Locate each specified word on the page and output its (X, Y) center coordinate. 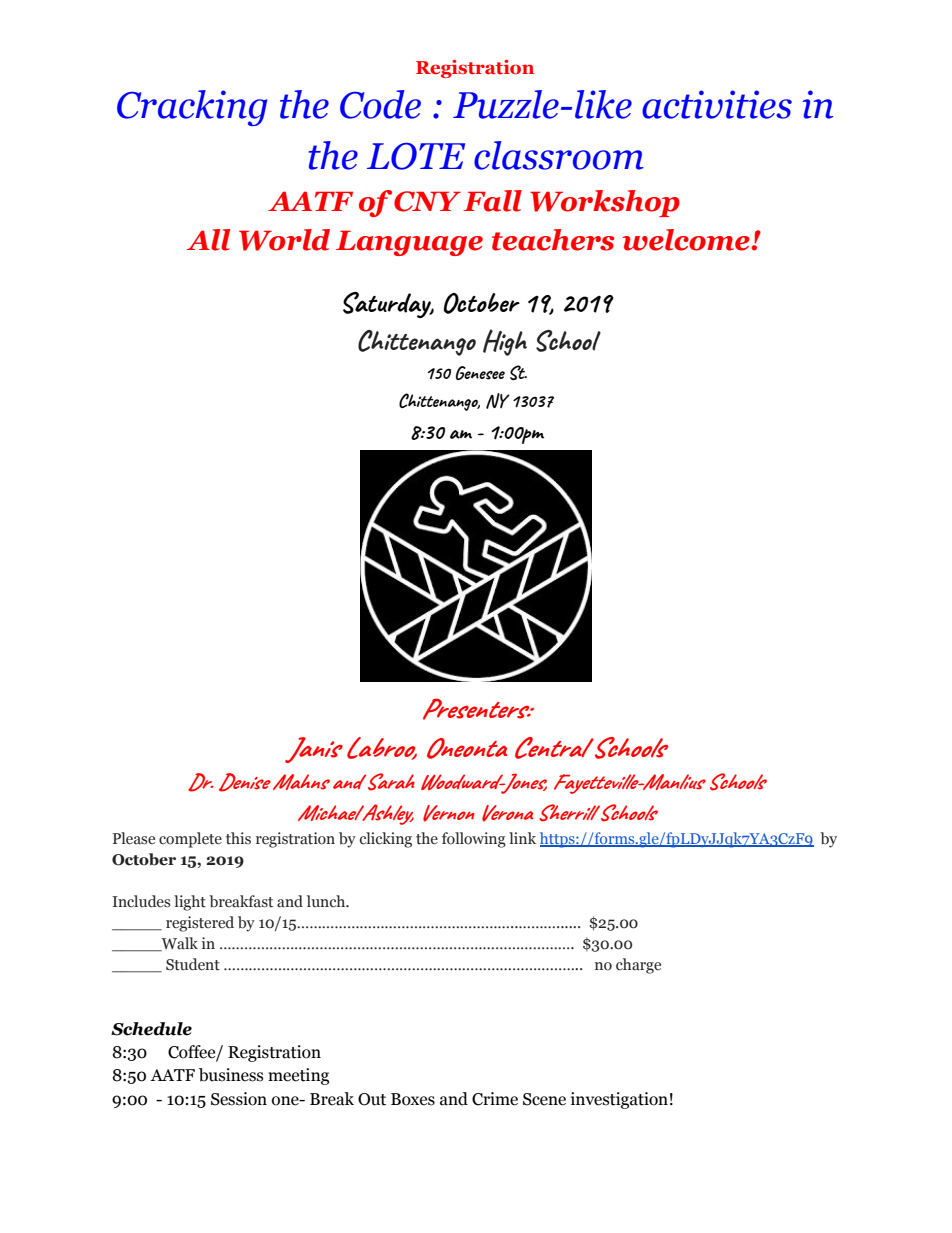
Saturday (388, 305)
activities (717, 104)
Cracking (192, 108)
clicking (386, 840)
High (505, 342)
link (522, 838)
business (231, 1075)
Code (380, 104)
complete (190, 840)
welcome (687, 240)
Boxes (413, 1099)
